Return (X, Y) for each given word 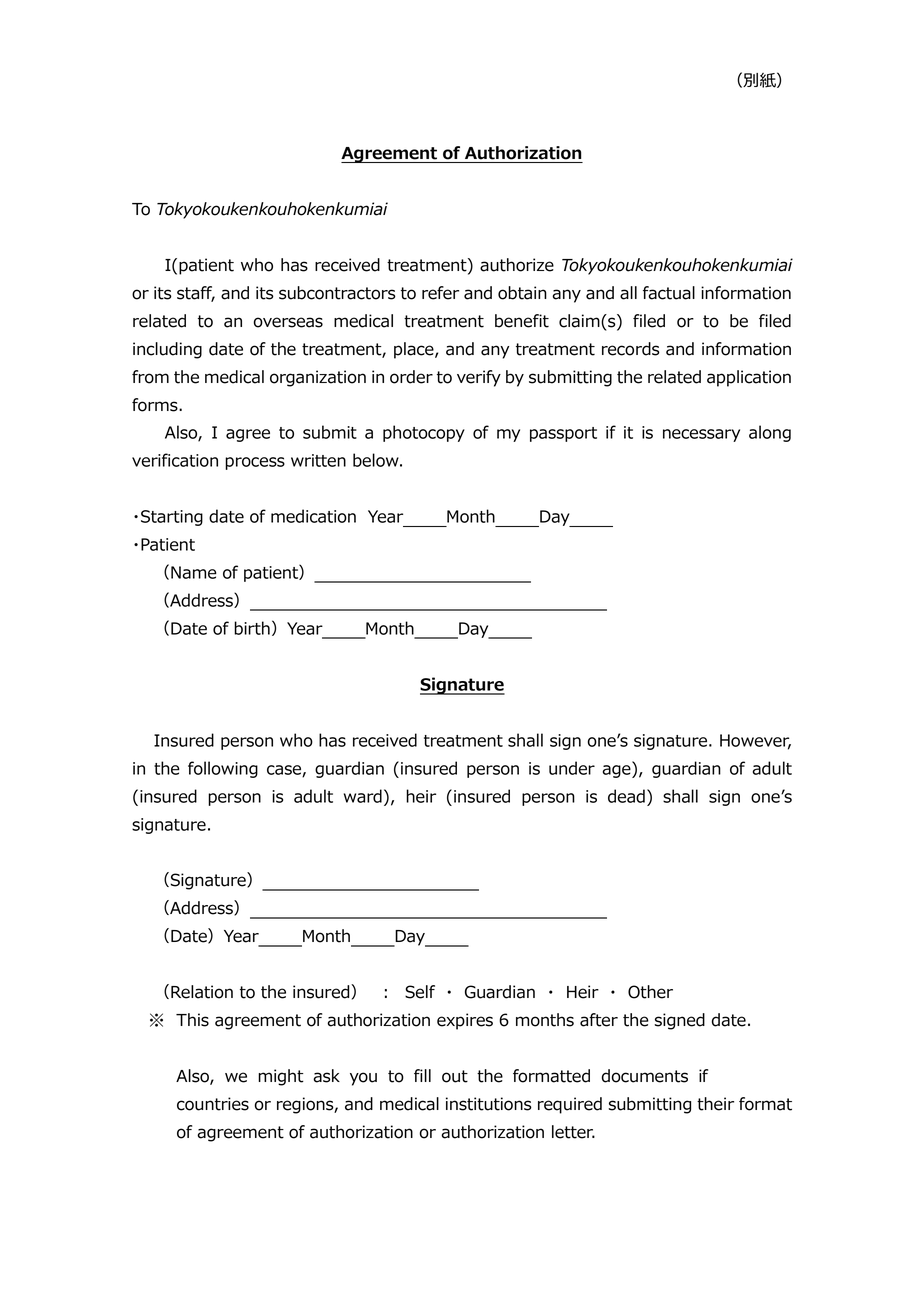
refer (440, 293)
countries (213, 1104)
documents (645, 1076)
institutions (489, 1104)
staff (196, 294)
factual (669, 293)
